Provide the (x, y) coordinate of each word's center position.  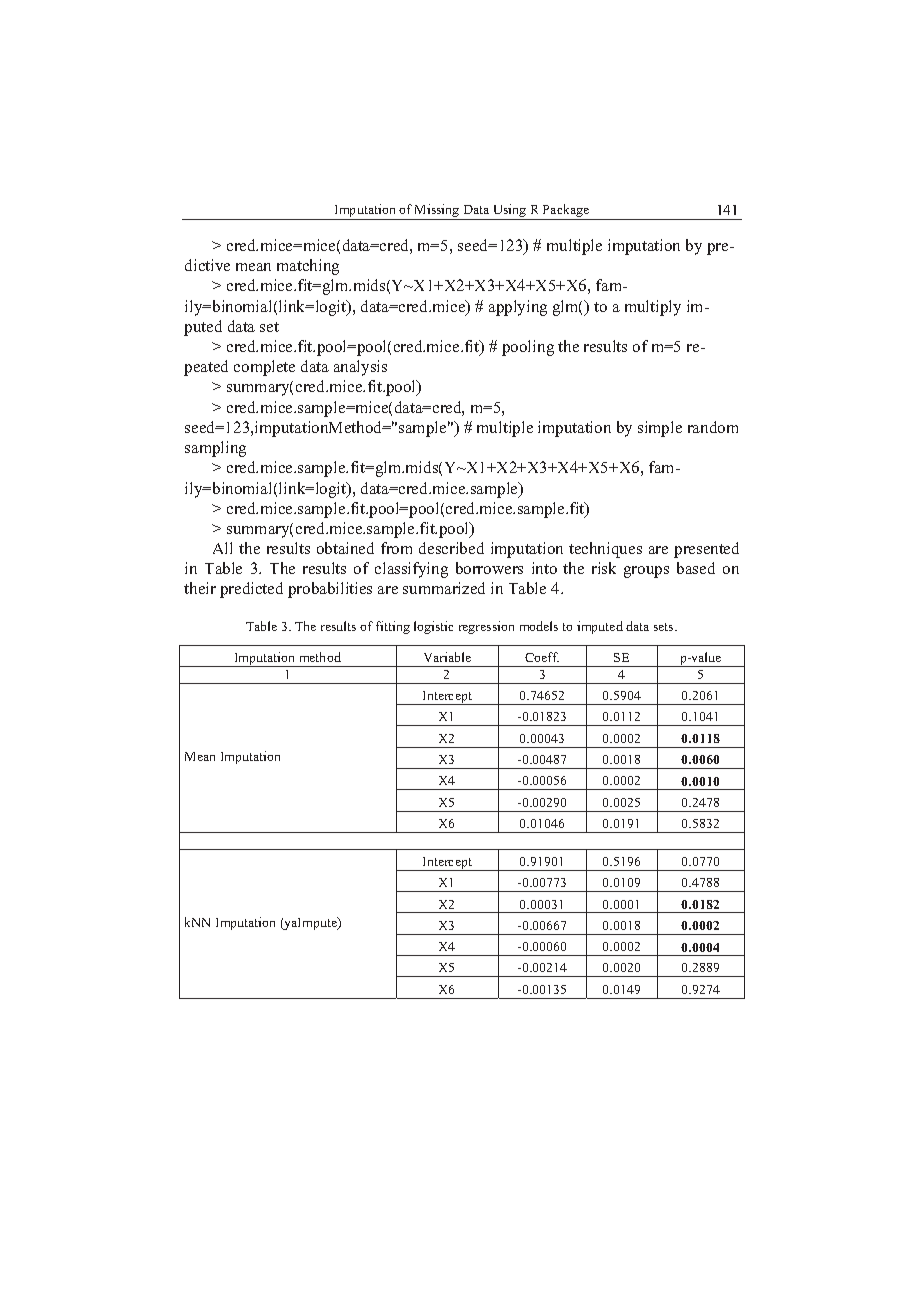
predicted (251, 590)
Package (566, 210)
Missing (437, 210)
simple (660, 429)
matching (308, 267)
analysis (360, 368)
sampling (215, 449)
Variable (447, 657)
